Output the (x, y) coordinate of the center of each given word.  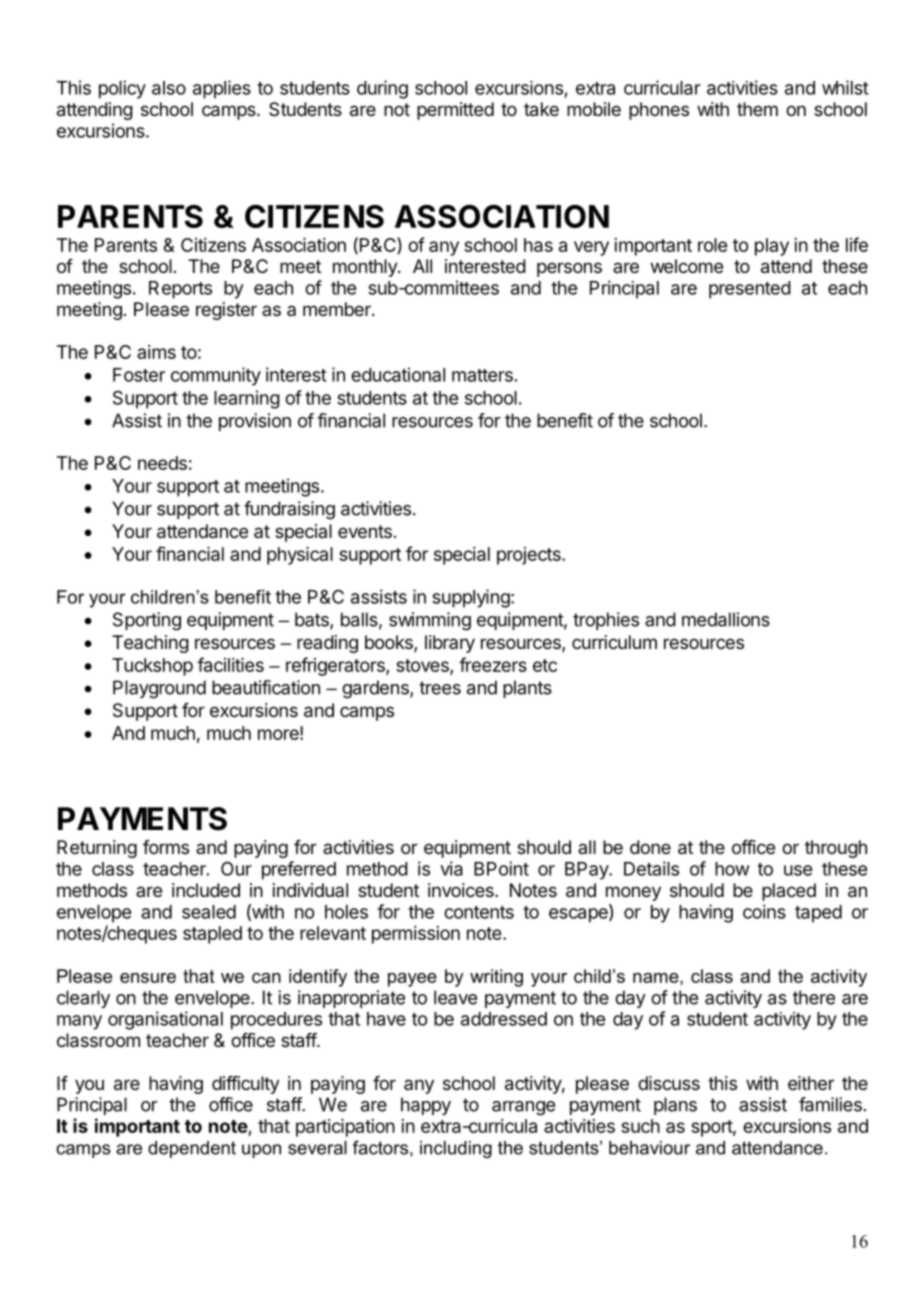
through (836, 849)
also (169, 88)
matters (482, 375)
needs (162, 463)
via (451, 868)
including (456, 1149)
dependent (192, 1149)
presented (750, 290)
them (757, 109)
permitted (455, 111)
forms (166, 847)
